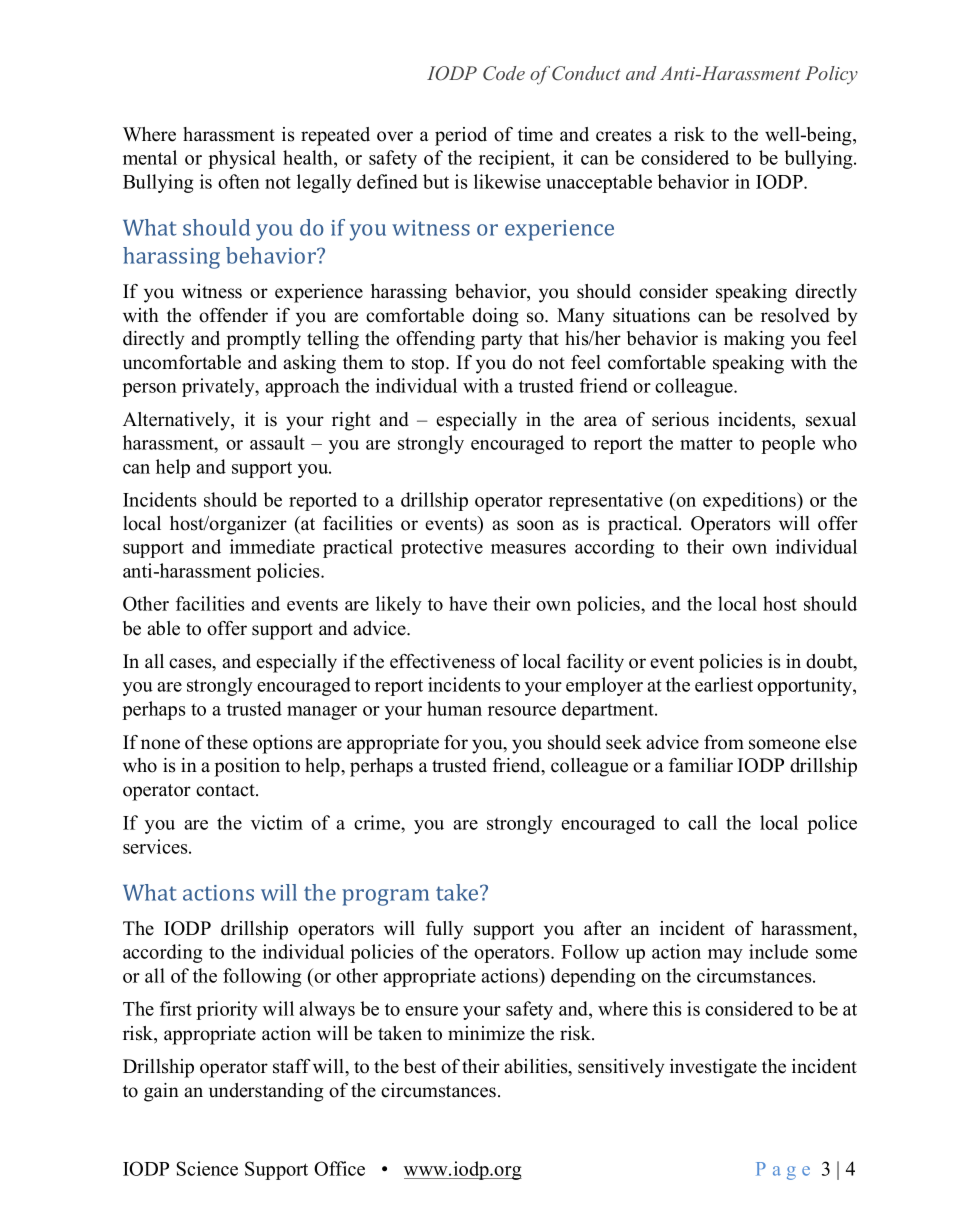  What do you see at coordinates (277, 822) in the image?
I see `victim` at bounding box center [277, 822].
